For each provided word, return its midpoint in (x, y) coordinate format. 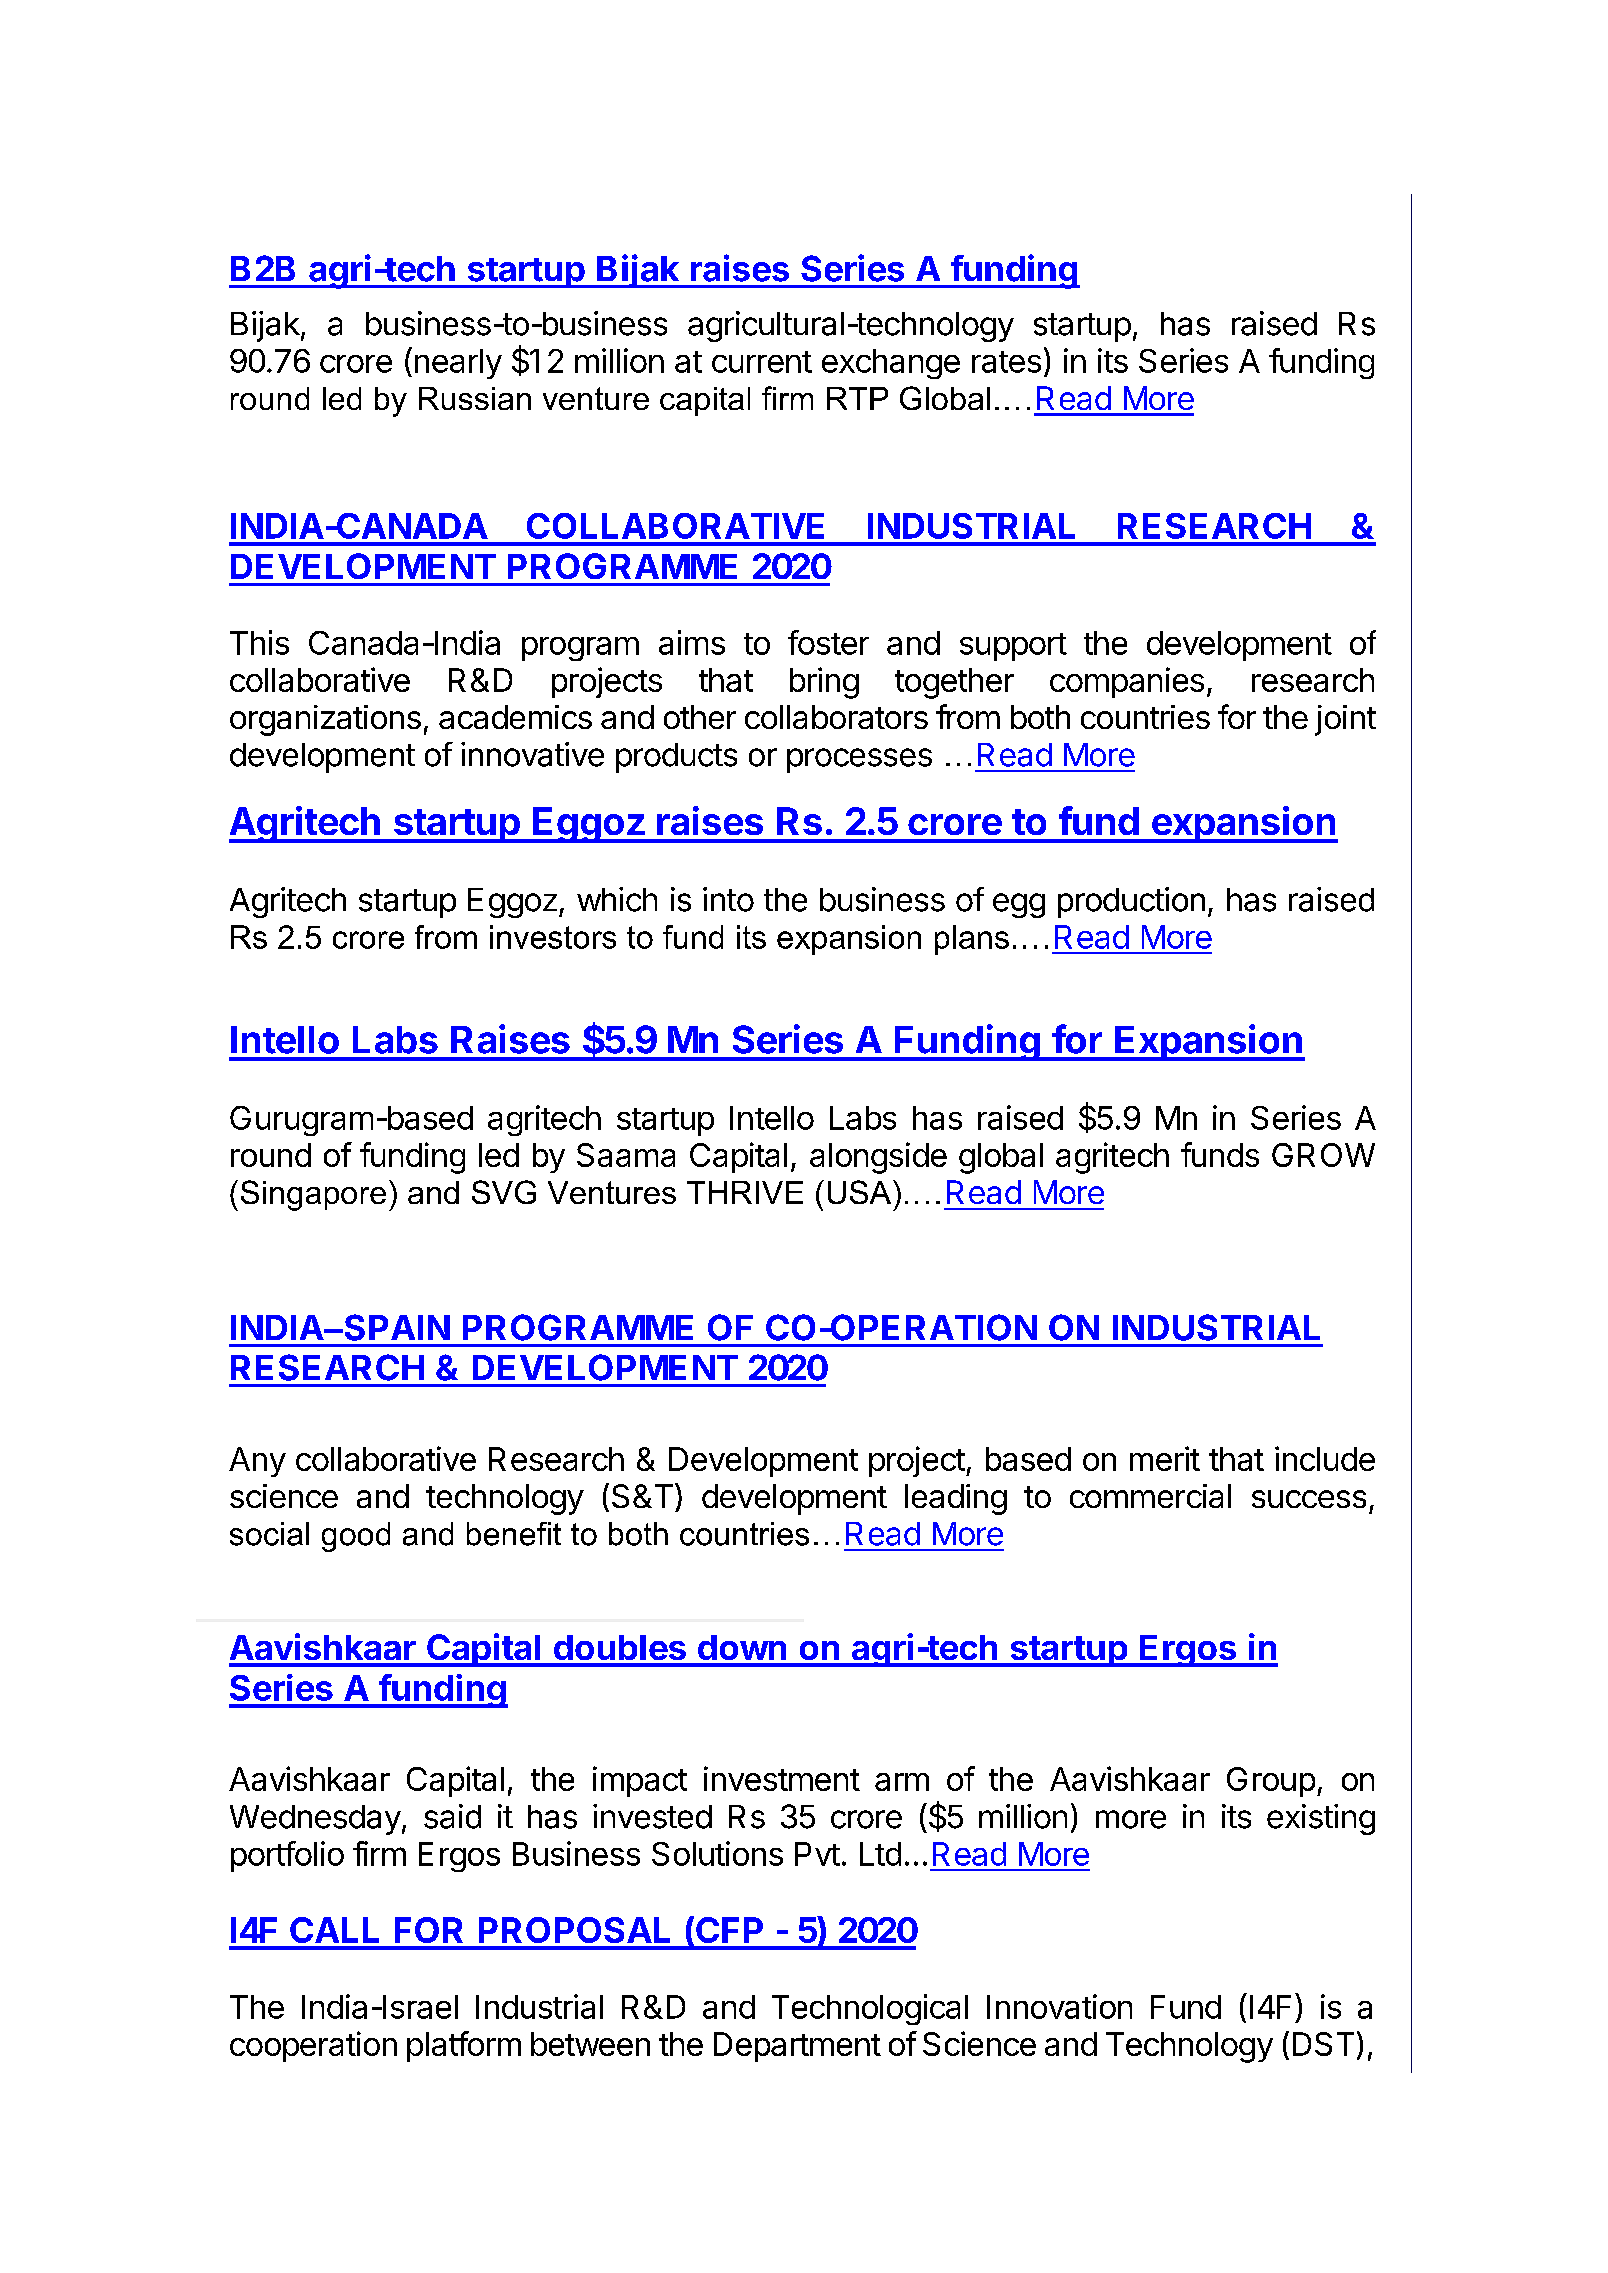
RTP (857, 398)
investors (553, 937)
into (728, 899)
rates (1006, 362)
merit (1165, 1458)
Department (797, 2047)
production (1131, 902)
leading (956, 1499)
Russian (475, 398)
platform (464, 2046)
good (356, 1537)
